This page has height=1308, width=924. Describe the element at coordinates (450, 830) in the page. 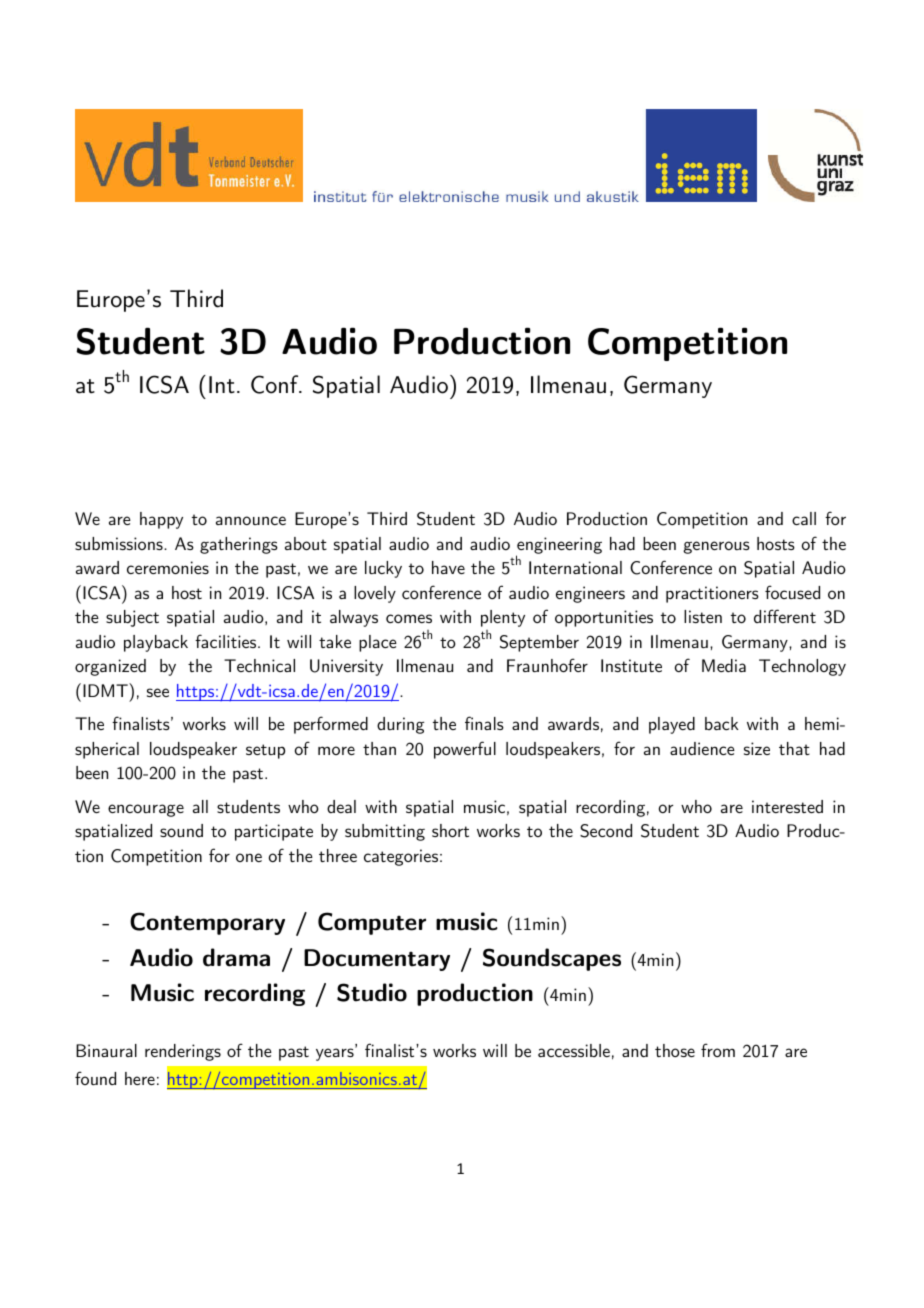

I see `short` at that location.
